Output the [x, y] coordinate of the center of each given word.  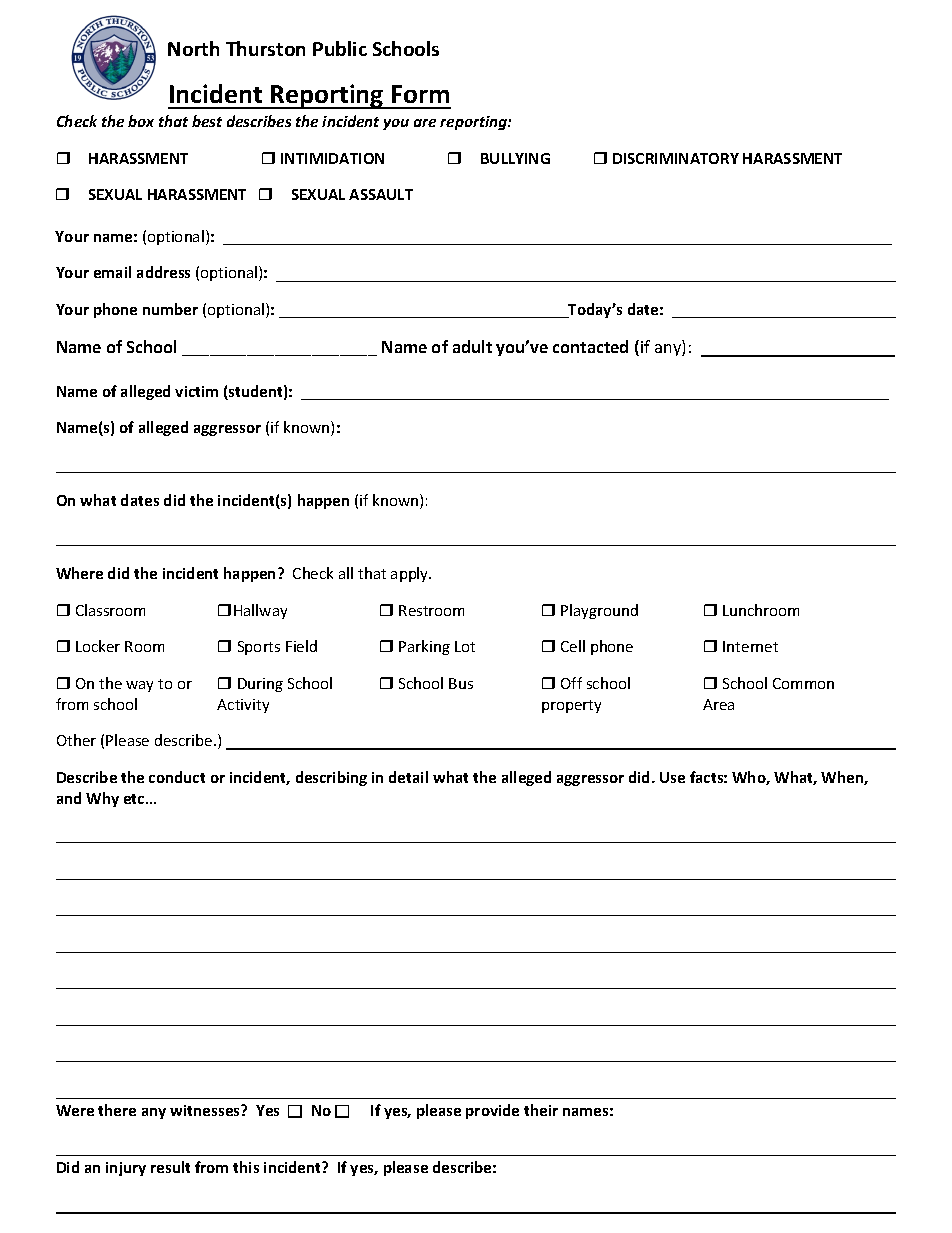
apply [411, 574]
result [170, 1167]
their [541, 1110]
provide [492, 1111]
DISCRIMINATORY [676, 158]
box [141, 121]
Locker [98, 646]
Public [340, 48]
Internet [750, 646]
